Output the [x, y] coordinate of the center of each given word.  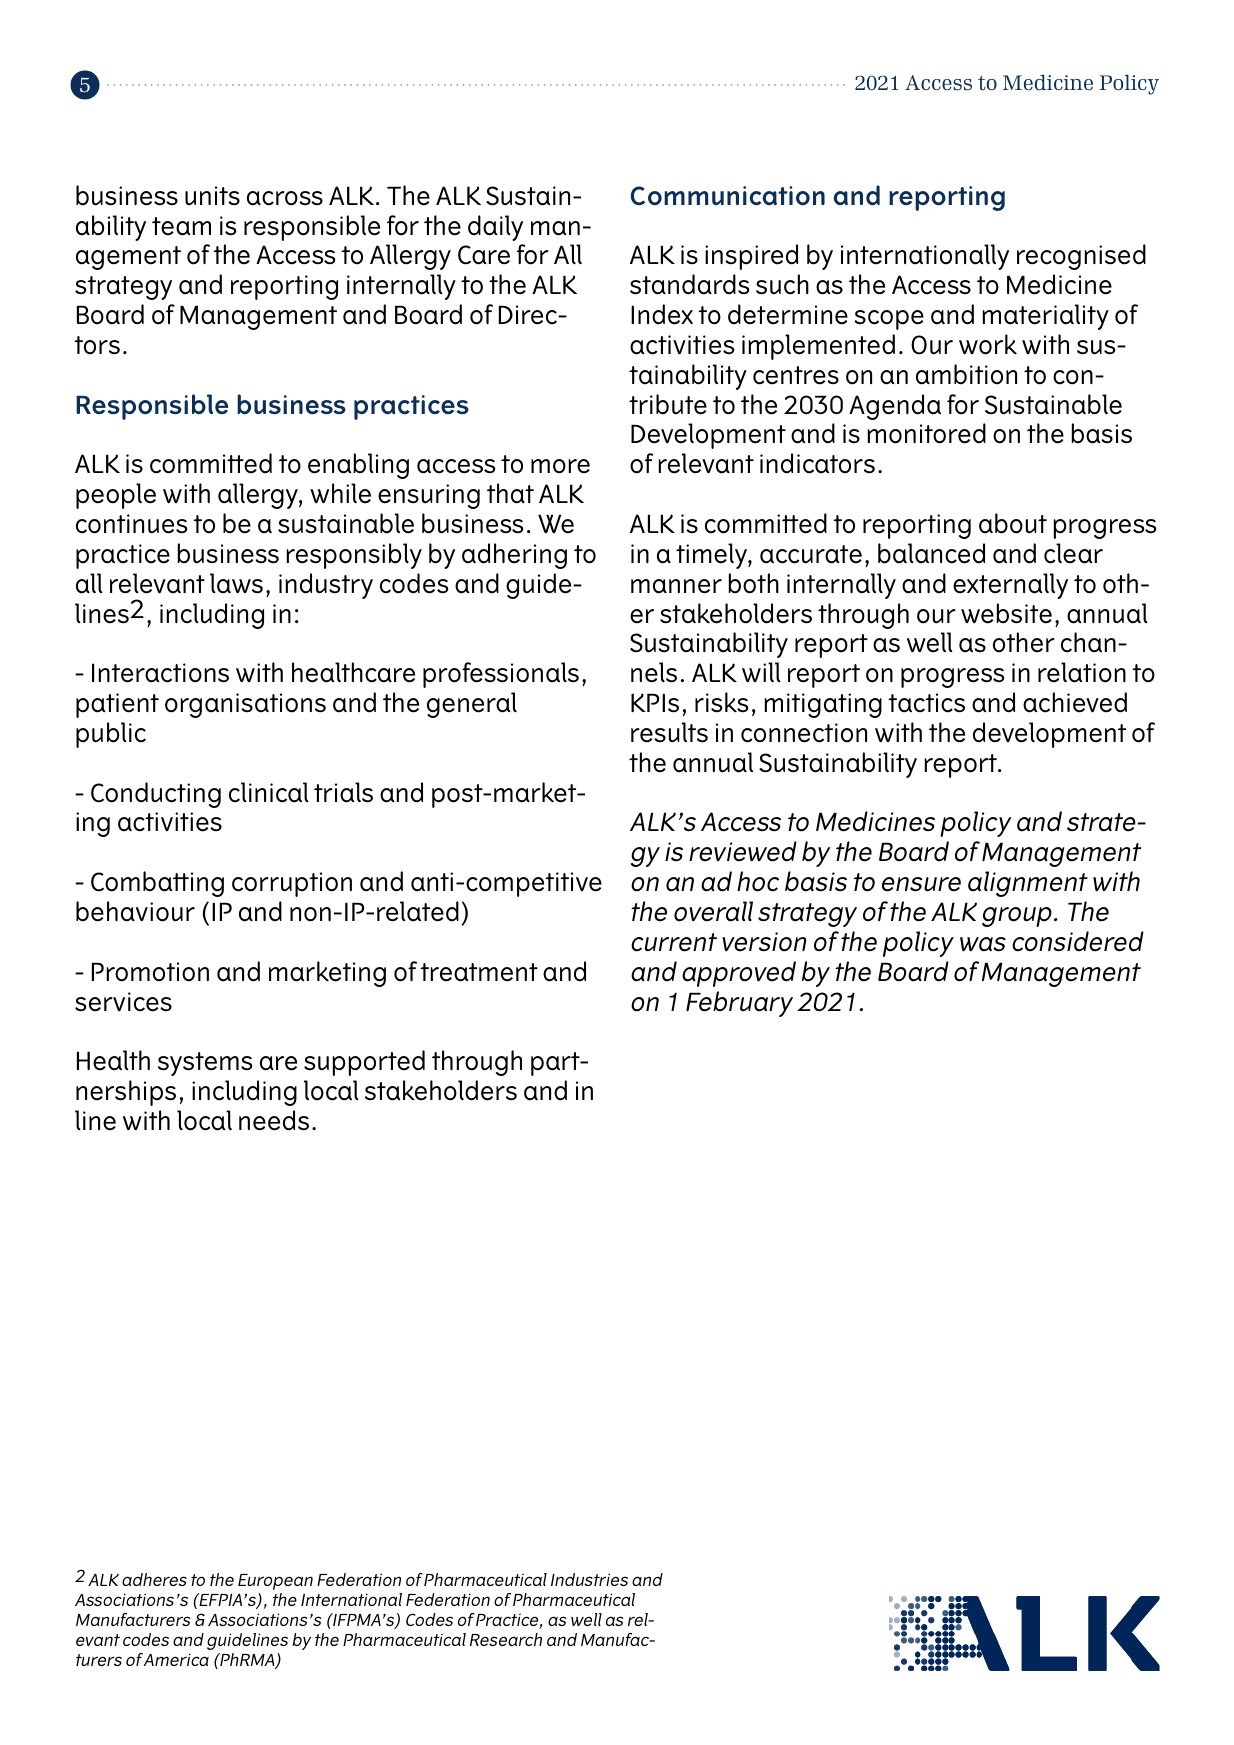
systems [205, 1064]
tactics [926, 703]
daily [495, 228]
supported [364, 1063]
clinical [269, 792]
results [669, 732]
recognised [1081, 257]
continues [131, 524]
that [510, 493]
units [212, 196]
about [1013, 523]
